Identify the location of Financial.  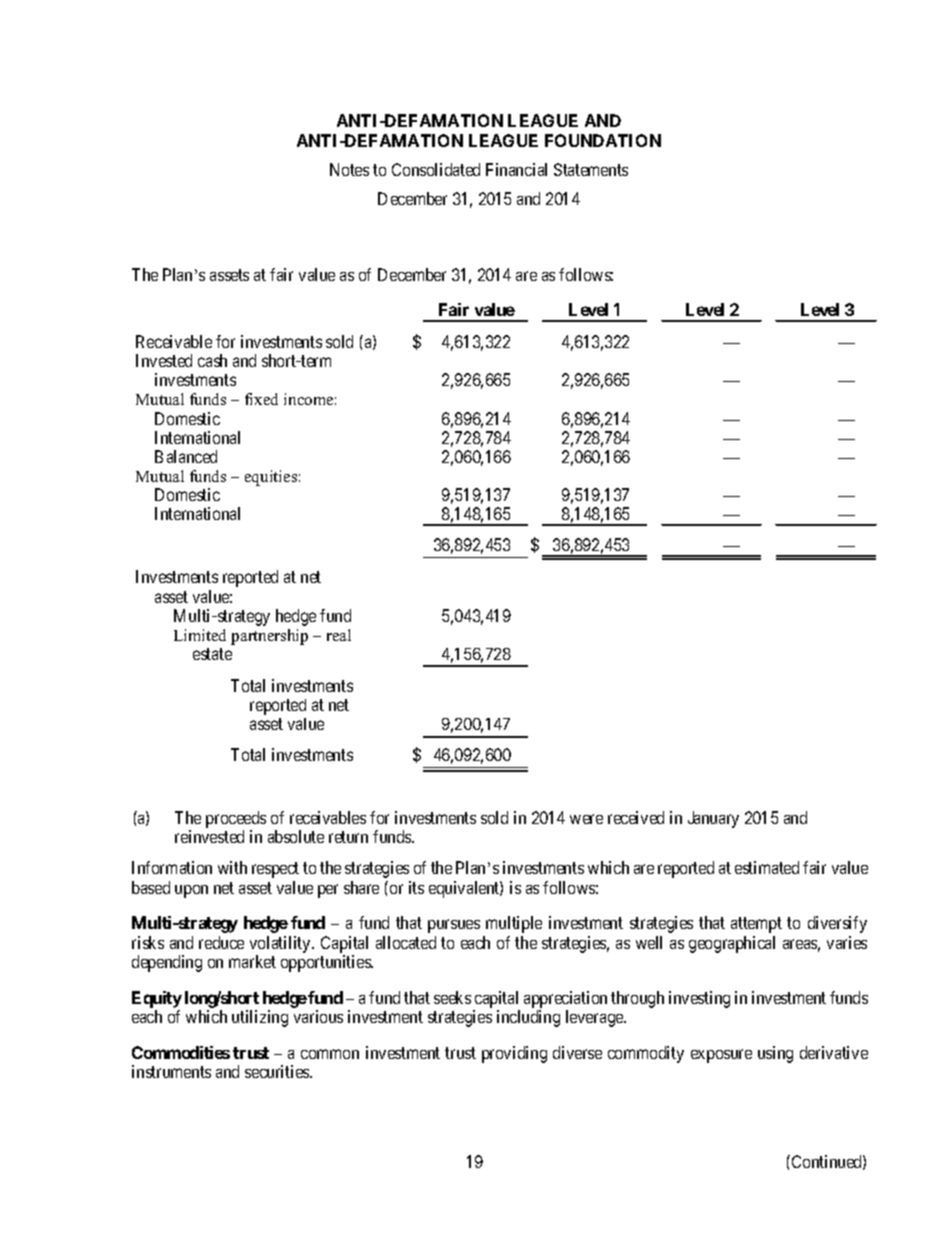
(516, 169).
